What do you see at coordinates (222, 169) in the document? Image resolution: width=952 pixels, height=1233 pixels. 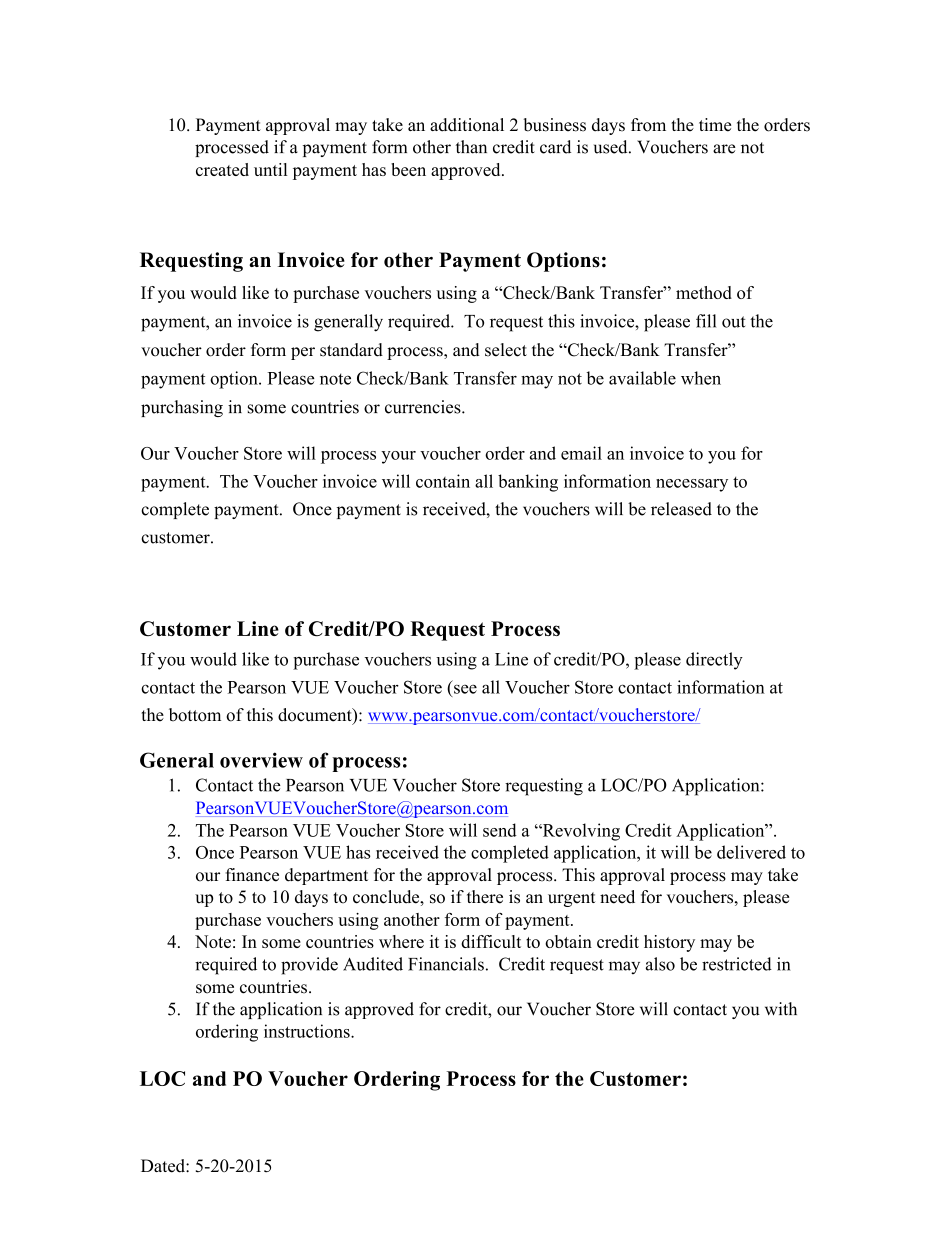 I see `created` at bounding box center [222, 169].
